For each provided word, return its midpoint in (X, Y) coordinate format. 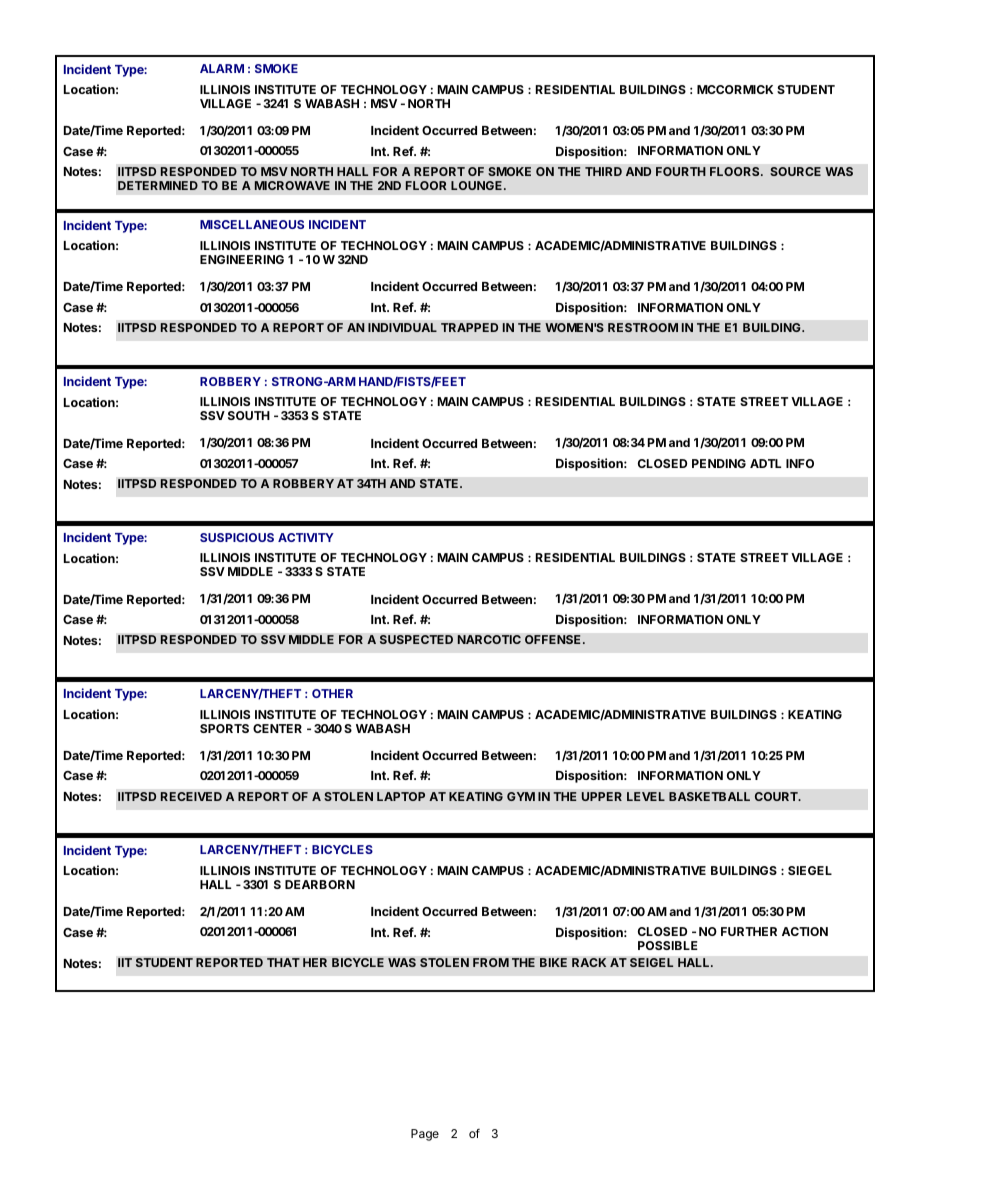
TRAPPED (469, 327)
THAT (283, 962)
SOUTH (249, 415)
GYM (521, 796)
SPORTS (224, 728)
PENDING (719, 463)
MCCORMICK (735, 89)
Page (425, 1135)
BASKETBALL (709, 796)
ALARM (222, 68)
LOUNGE (478, 185)
